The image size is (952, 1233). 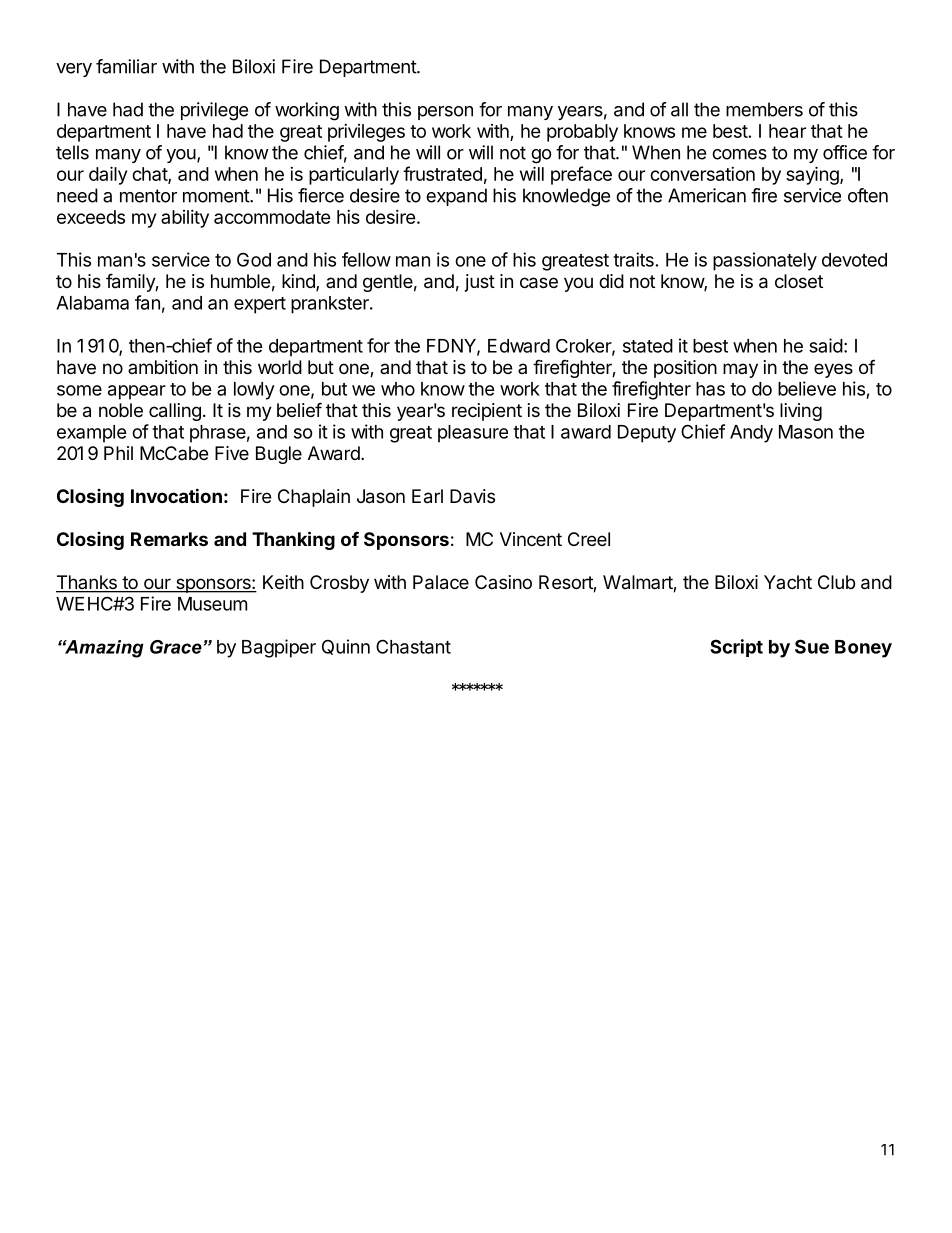 I want to click on Quinn, so click(x=346, y=647).
